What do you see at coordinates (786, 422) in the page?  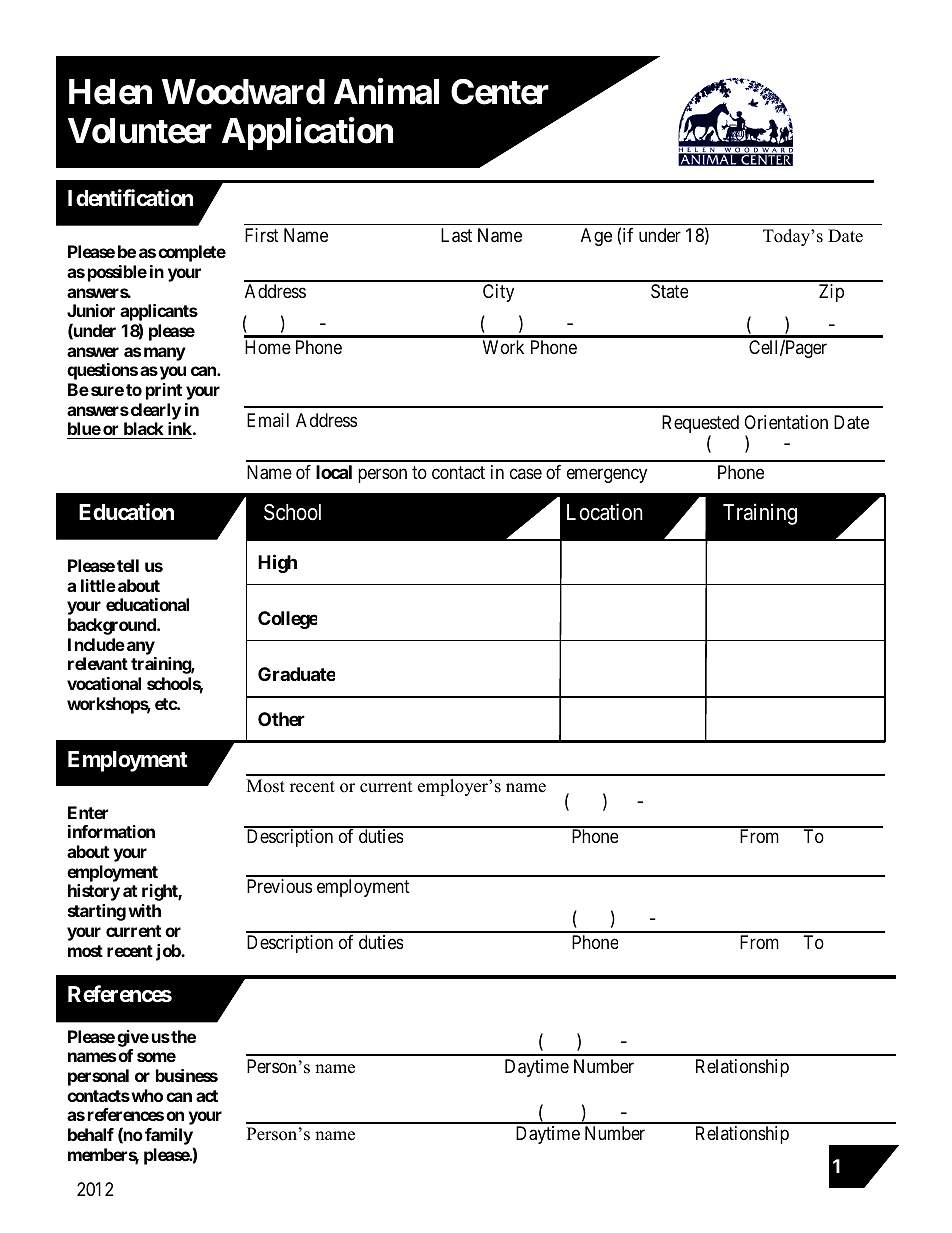 I see `Orientation` at bounding box center [786, 422].
